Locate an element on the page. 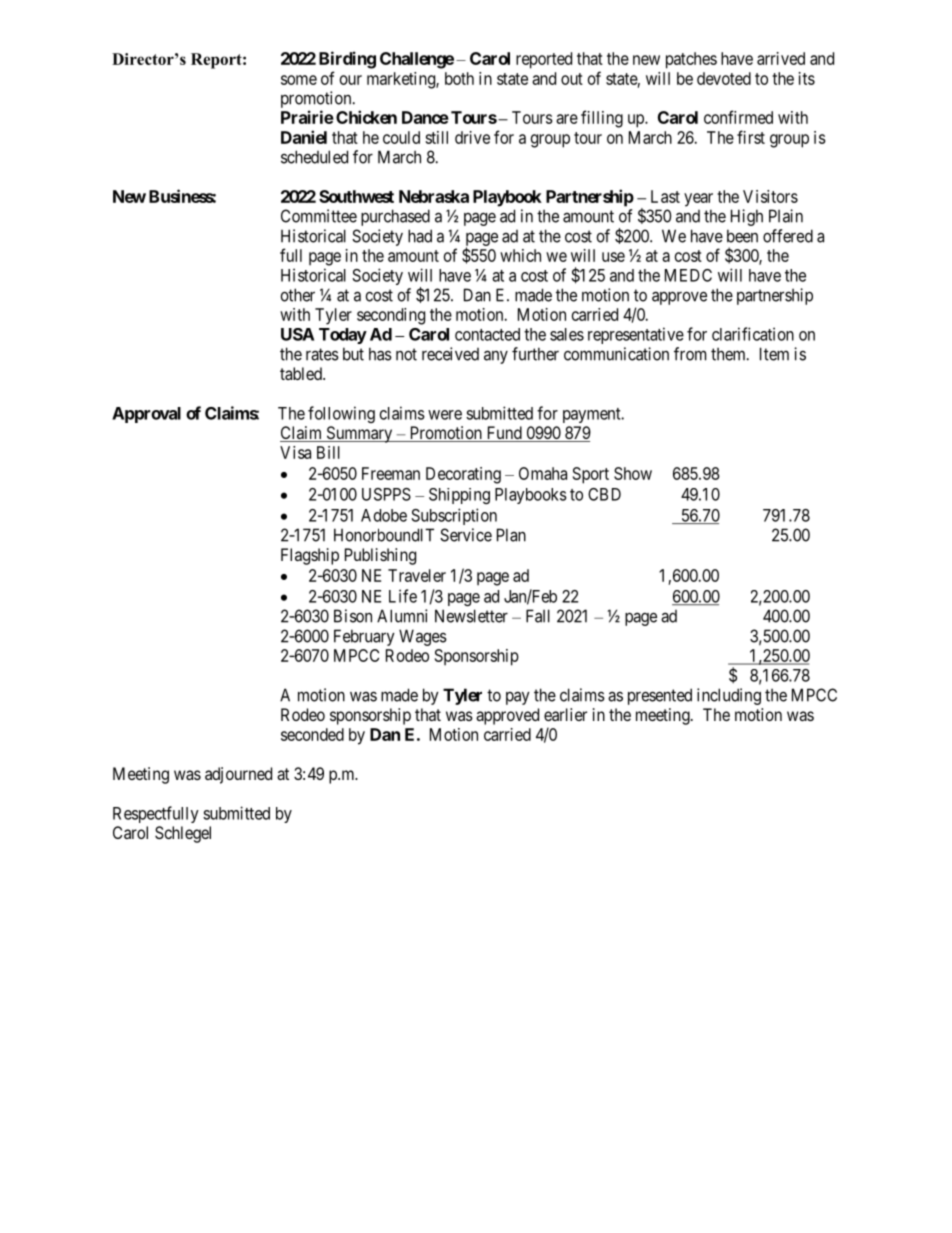  both is located at coordinates (459, 78).
